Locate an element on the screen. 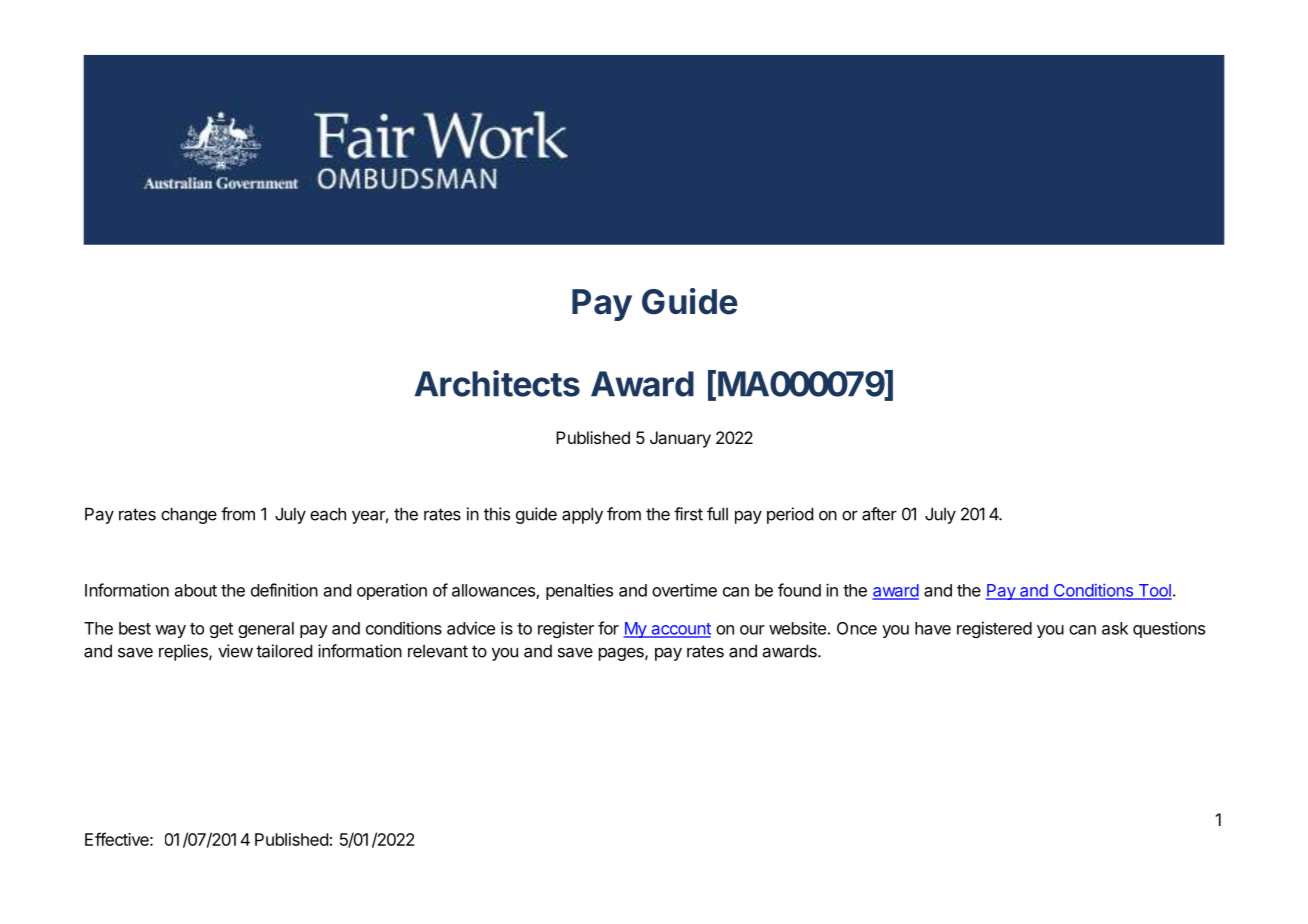 The image size is (1308, 924). Architects is located at coordinates (497, 383).
